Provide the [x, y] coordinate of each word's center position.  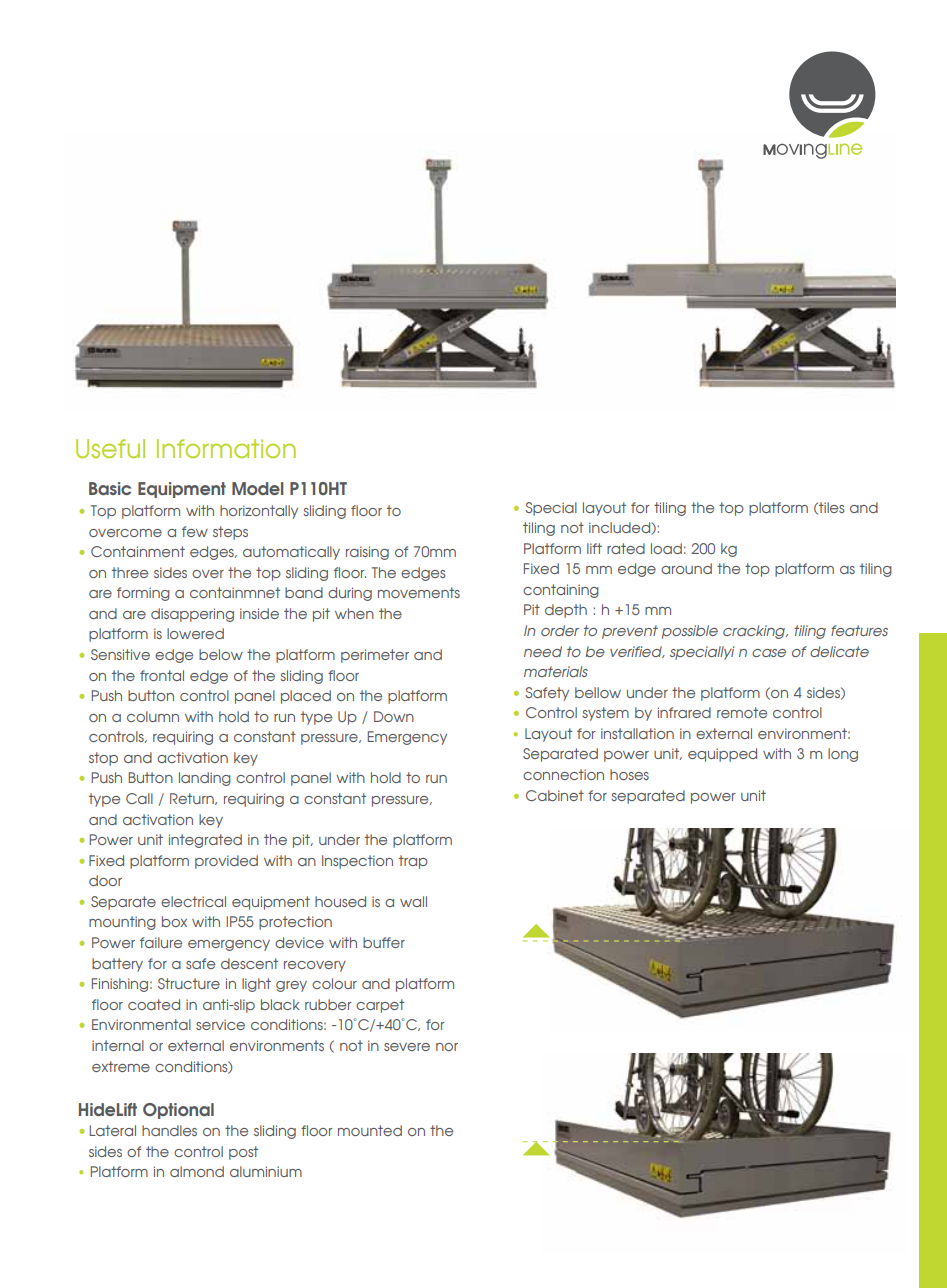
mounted [370, 1130]
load [666, 548]
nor [447, 1047]
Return [193, 799]
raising [367, 553]
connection [563, 774]
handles [169, 1130]
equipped [722, 755]
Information [226, 448]
